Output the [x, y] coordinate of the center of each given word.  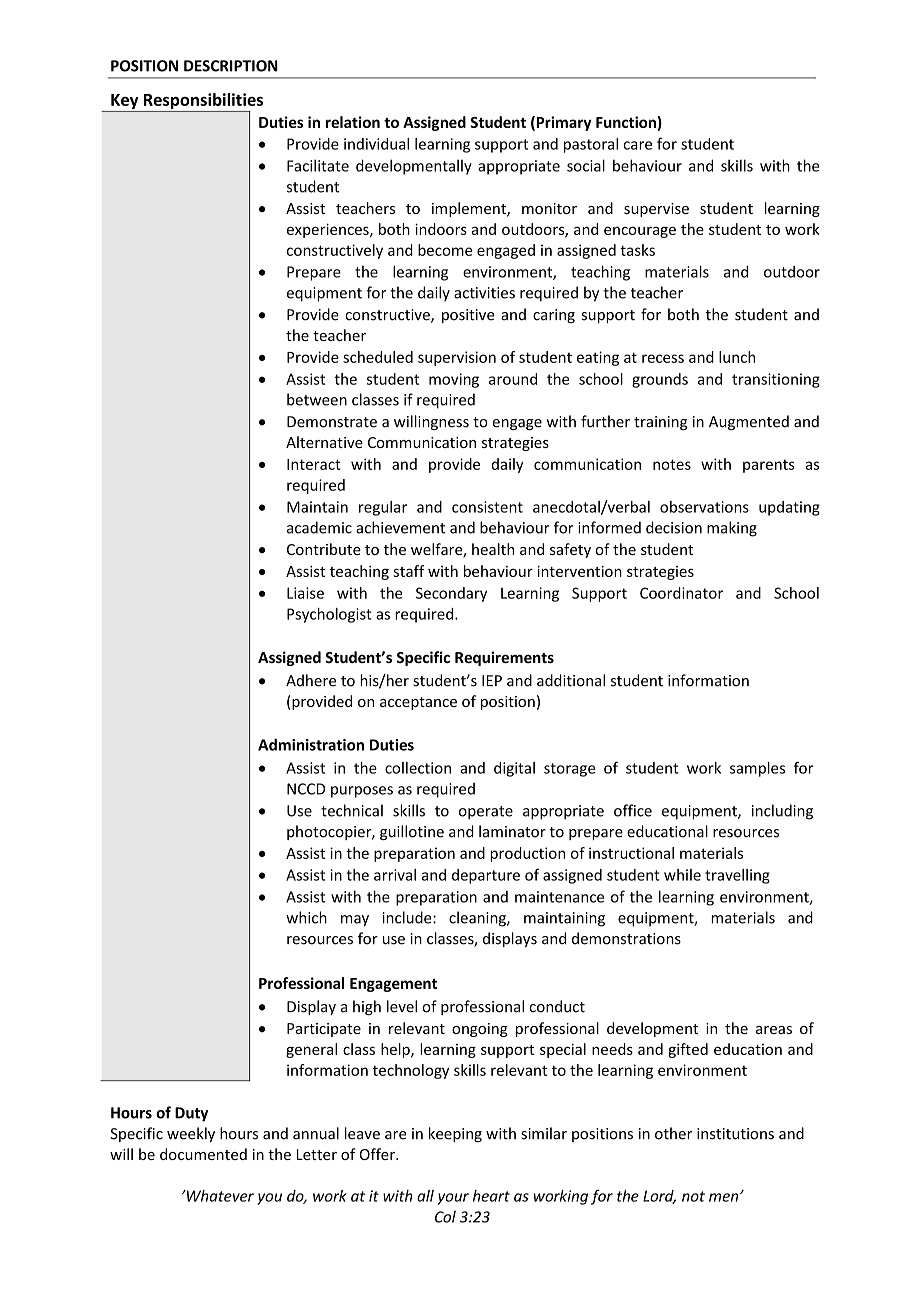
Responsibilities [203, 101]
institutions [735, 1134]
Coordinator [681, 593]
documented [203, 1154]
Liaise [305, 593]
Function [627, 122]
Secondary [451, 594]
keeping [455, 1134]
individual [376, 144]
